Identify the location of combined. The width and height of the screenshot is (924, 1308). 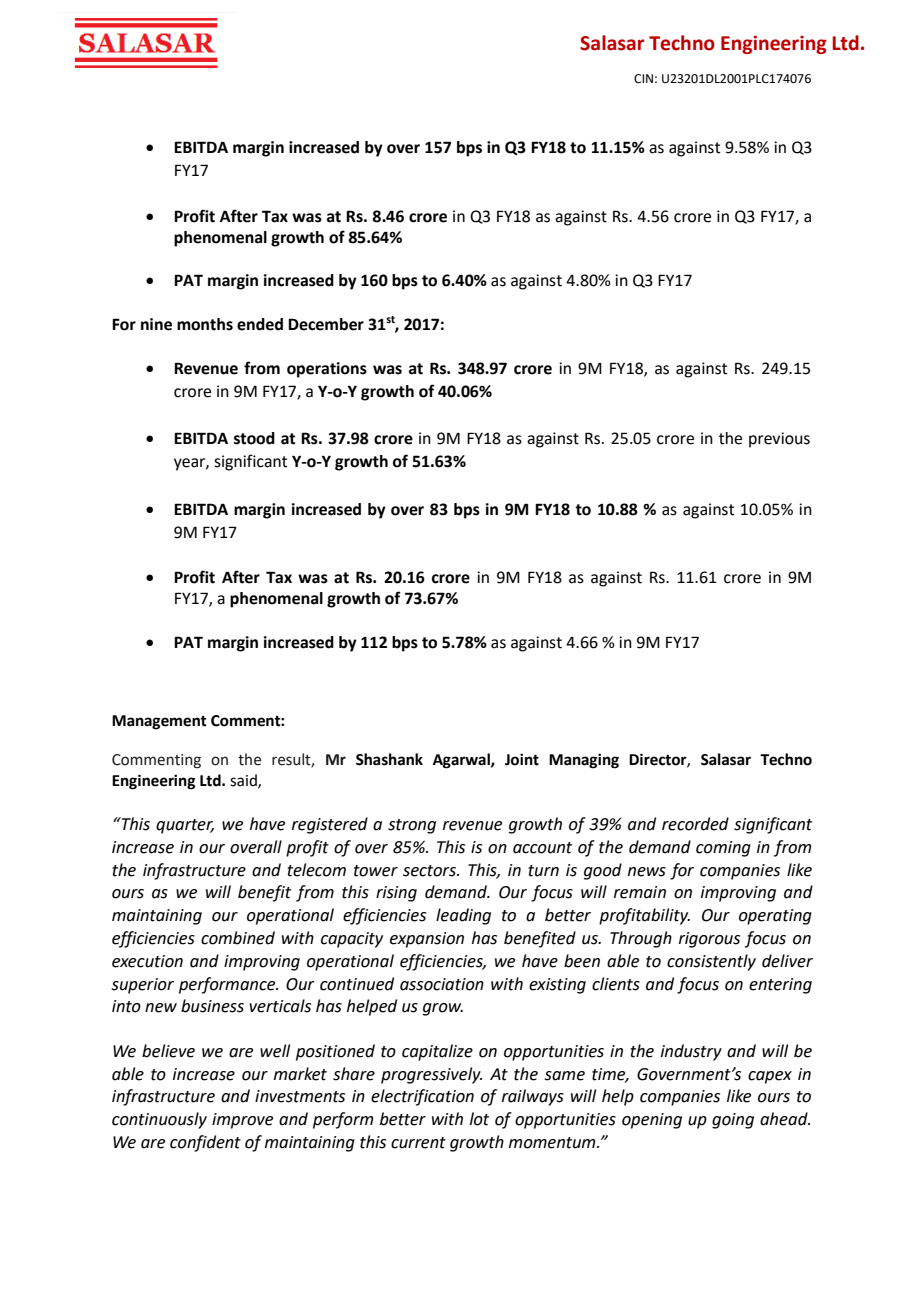
(238, 938).
